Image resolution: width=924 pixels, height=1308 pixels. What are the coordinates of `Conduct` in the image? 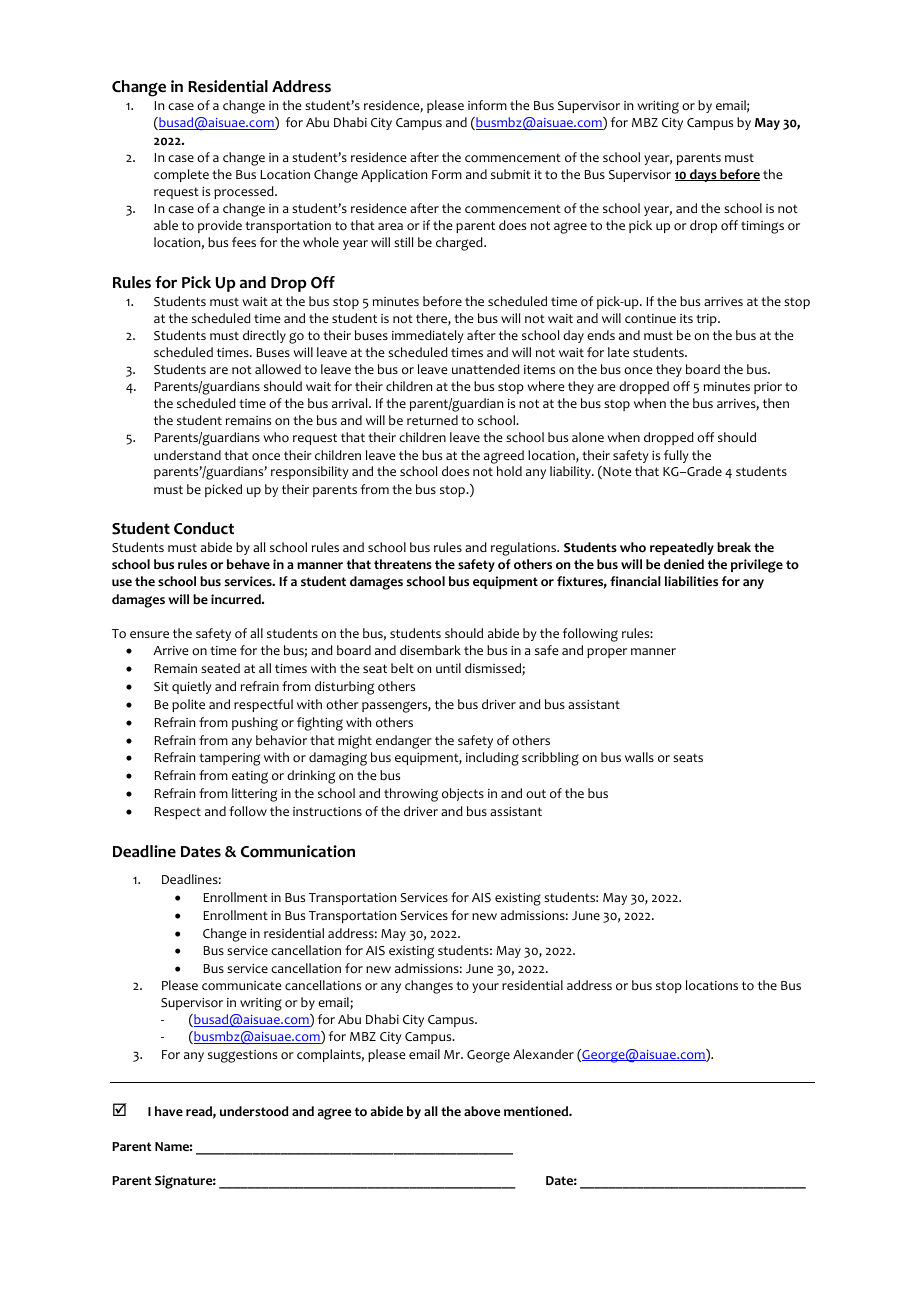 It's located at (204, 528).
